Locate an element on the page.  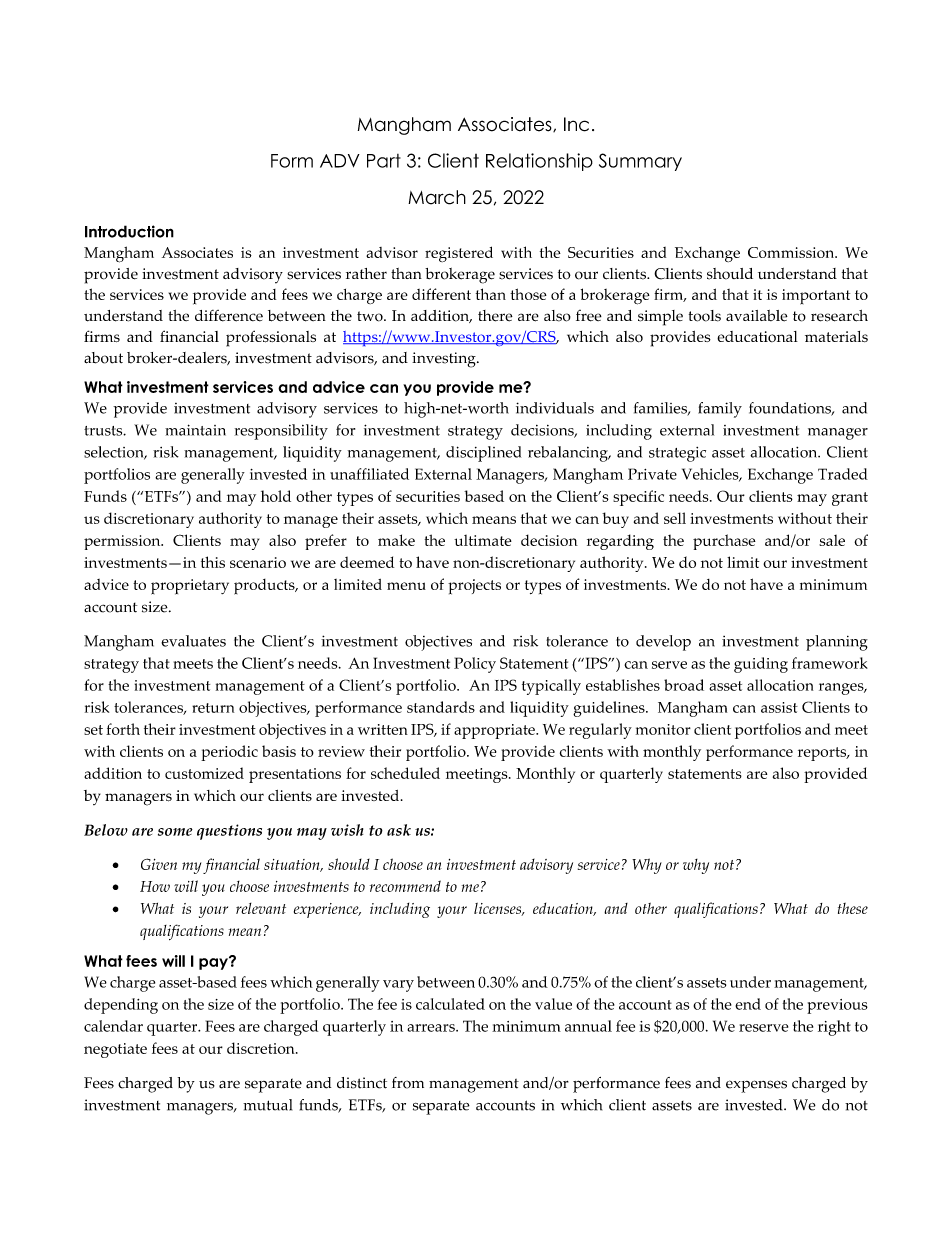
expenses is located at coordinates (756, 1086).
